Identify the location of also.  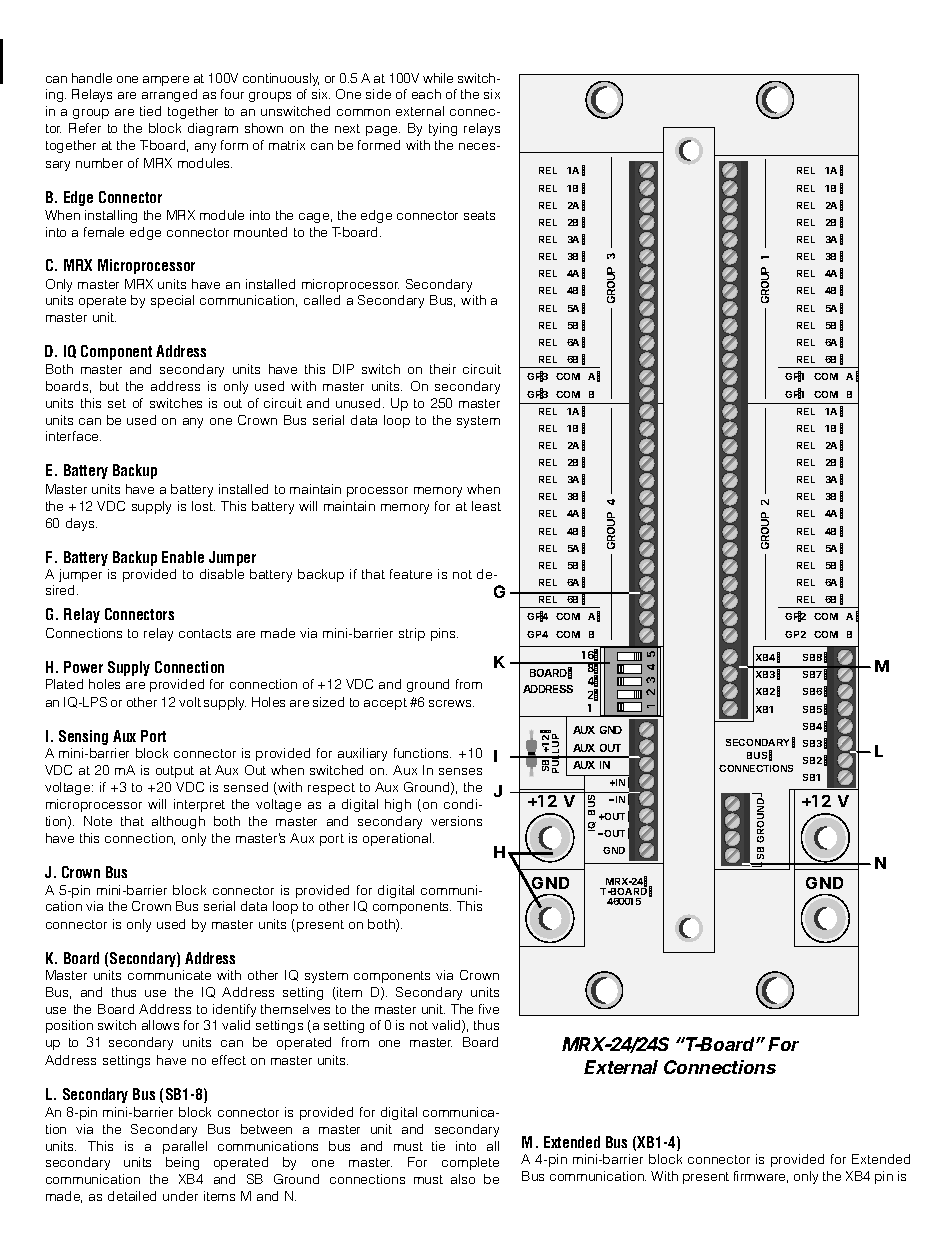
(463, 1179).
